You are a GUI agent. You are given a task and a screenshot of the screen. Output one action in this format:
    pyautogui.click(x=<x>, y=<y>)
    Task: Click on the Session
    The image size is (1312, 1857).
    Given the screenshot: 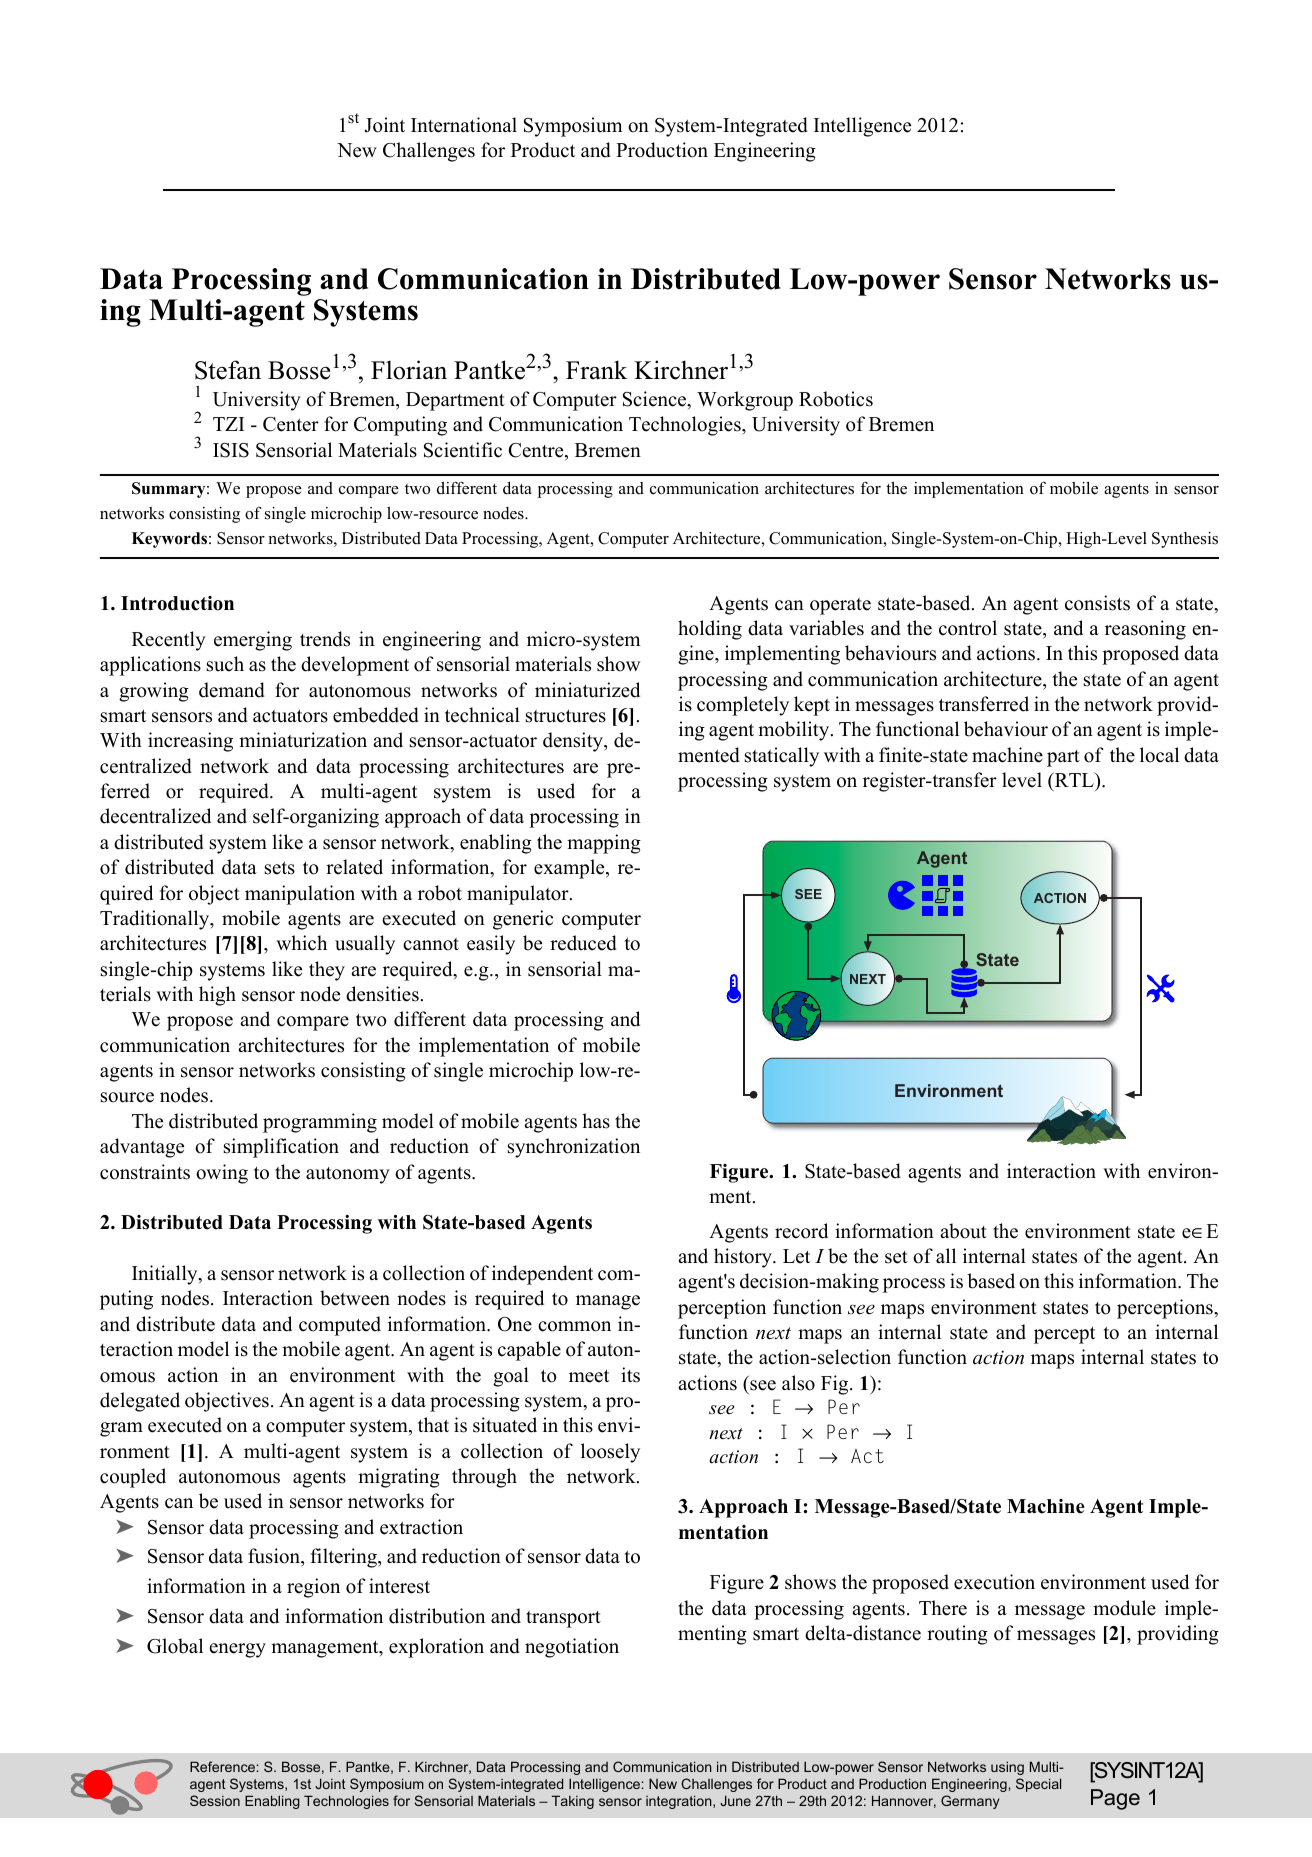 What is the action you would take?
    pyautogui.click(x=215, y=1800)
